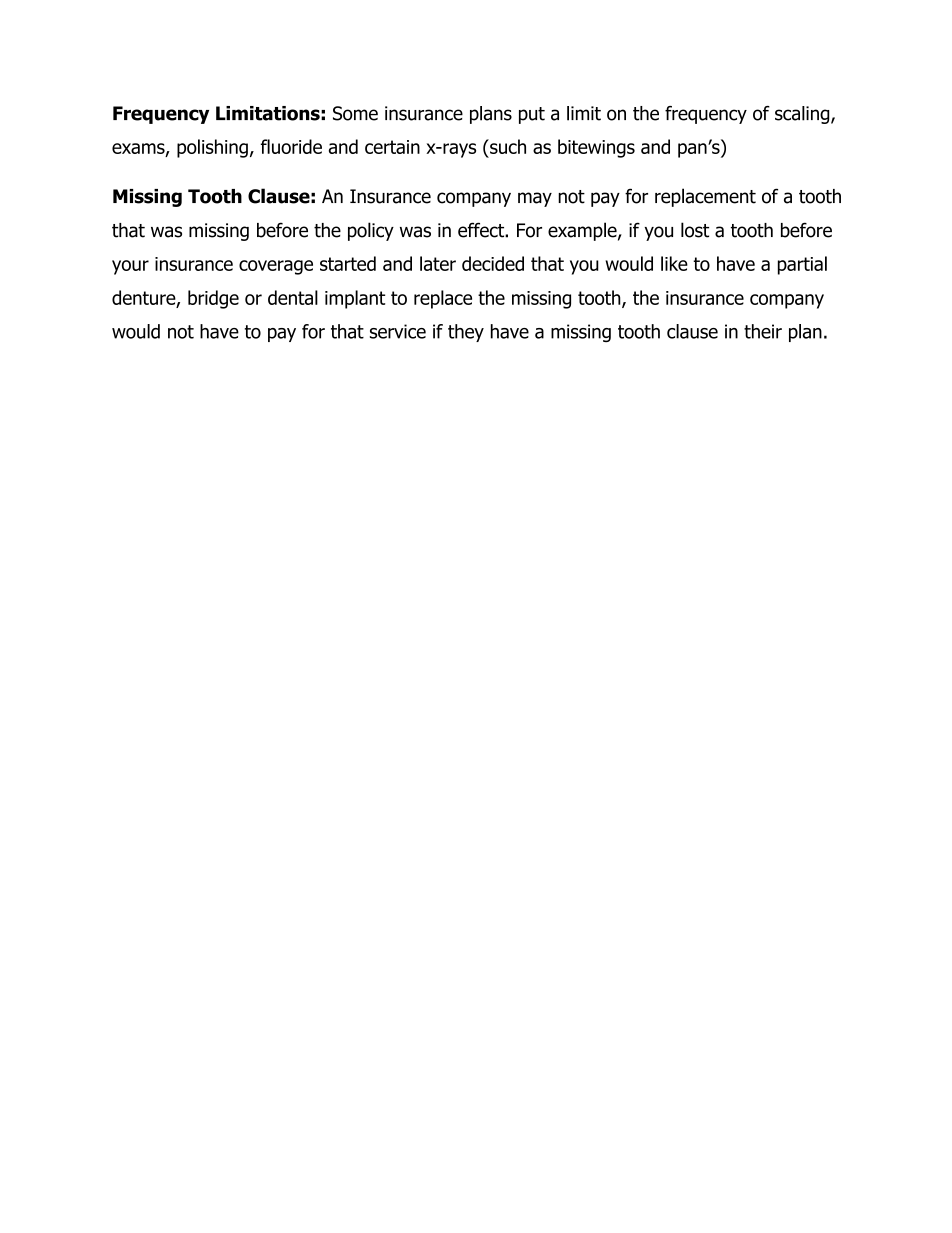 This page has width=952, height=1233. I want to click on such, so click(507, 146).
